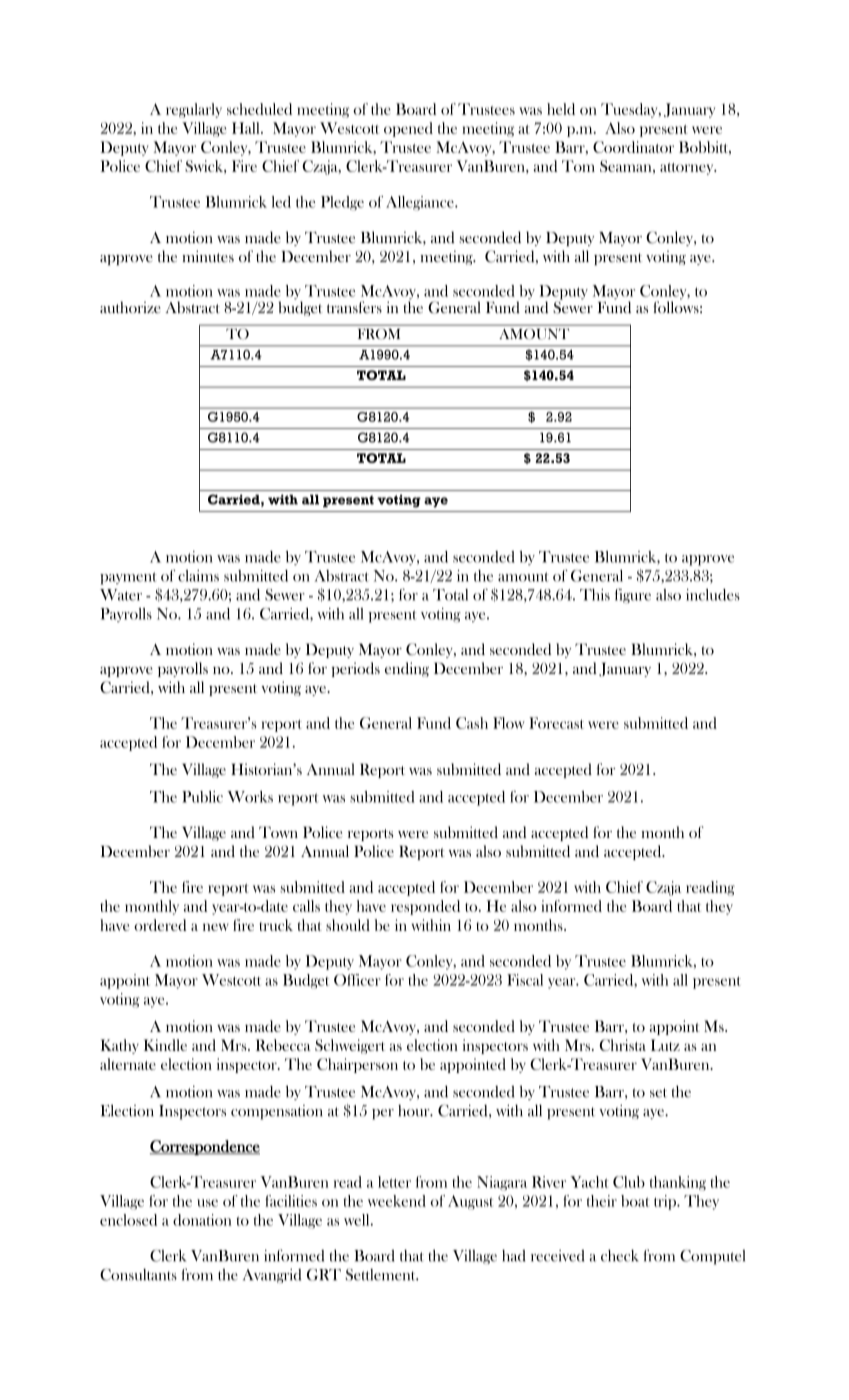  Describe the element at coordinates (354, 307) in the screenshot. I see `transfers` at that location.
